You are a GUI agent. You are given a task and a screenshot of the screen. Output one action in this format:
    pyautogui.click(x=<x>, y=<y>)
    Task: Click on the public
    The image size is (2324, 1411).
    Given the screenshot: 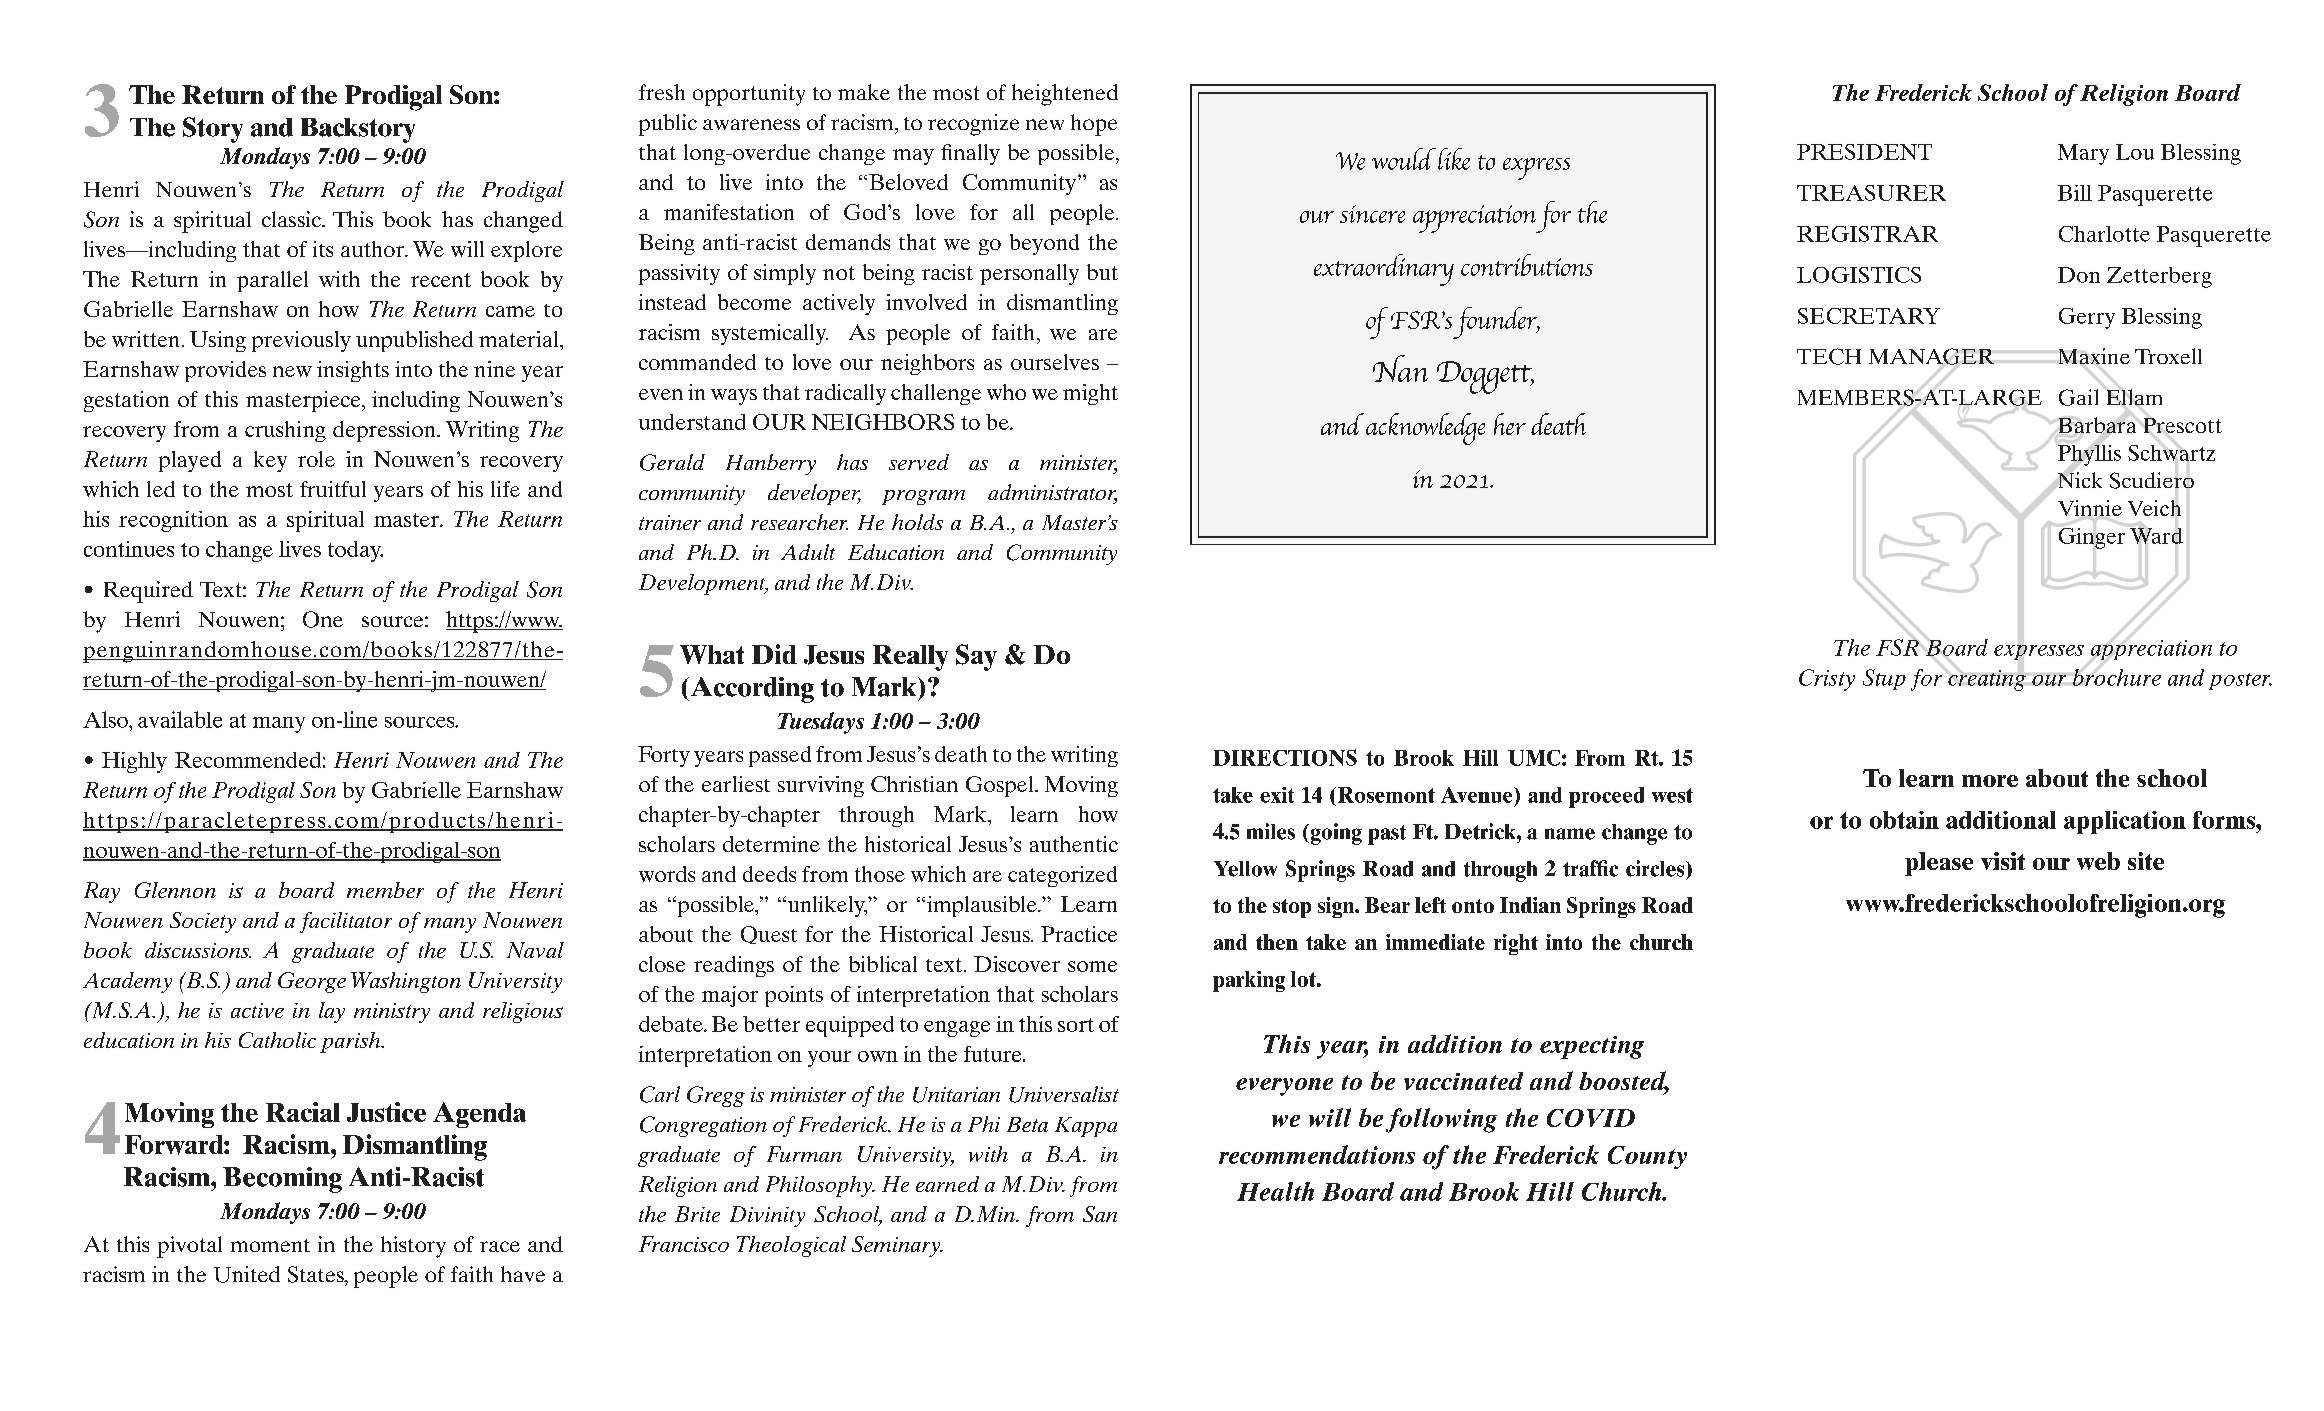 What is the action you would take?
    pyautogui.click(x=668, y=125)
